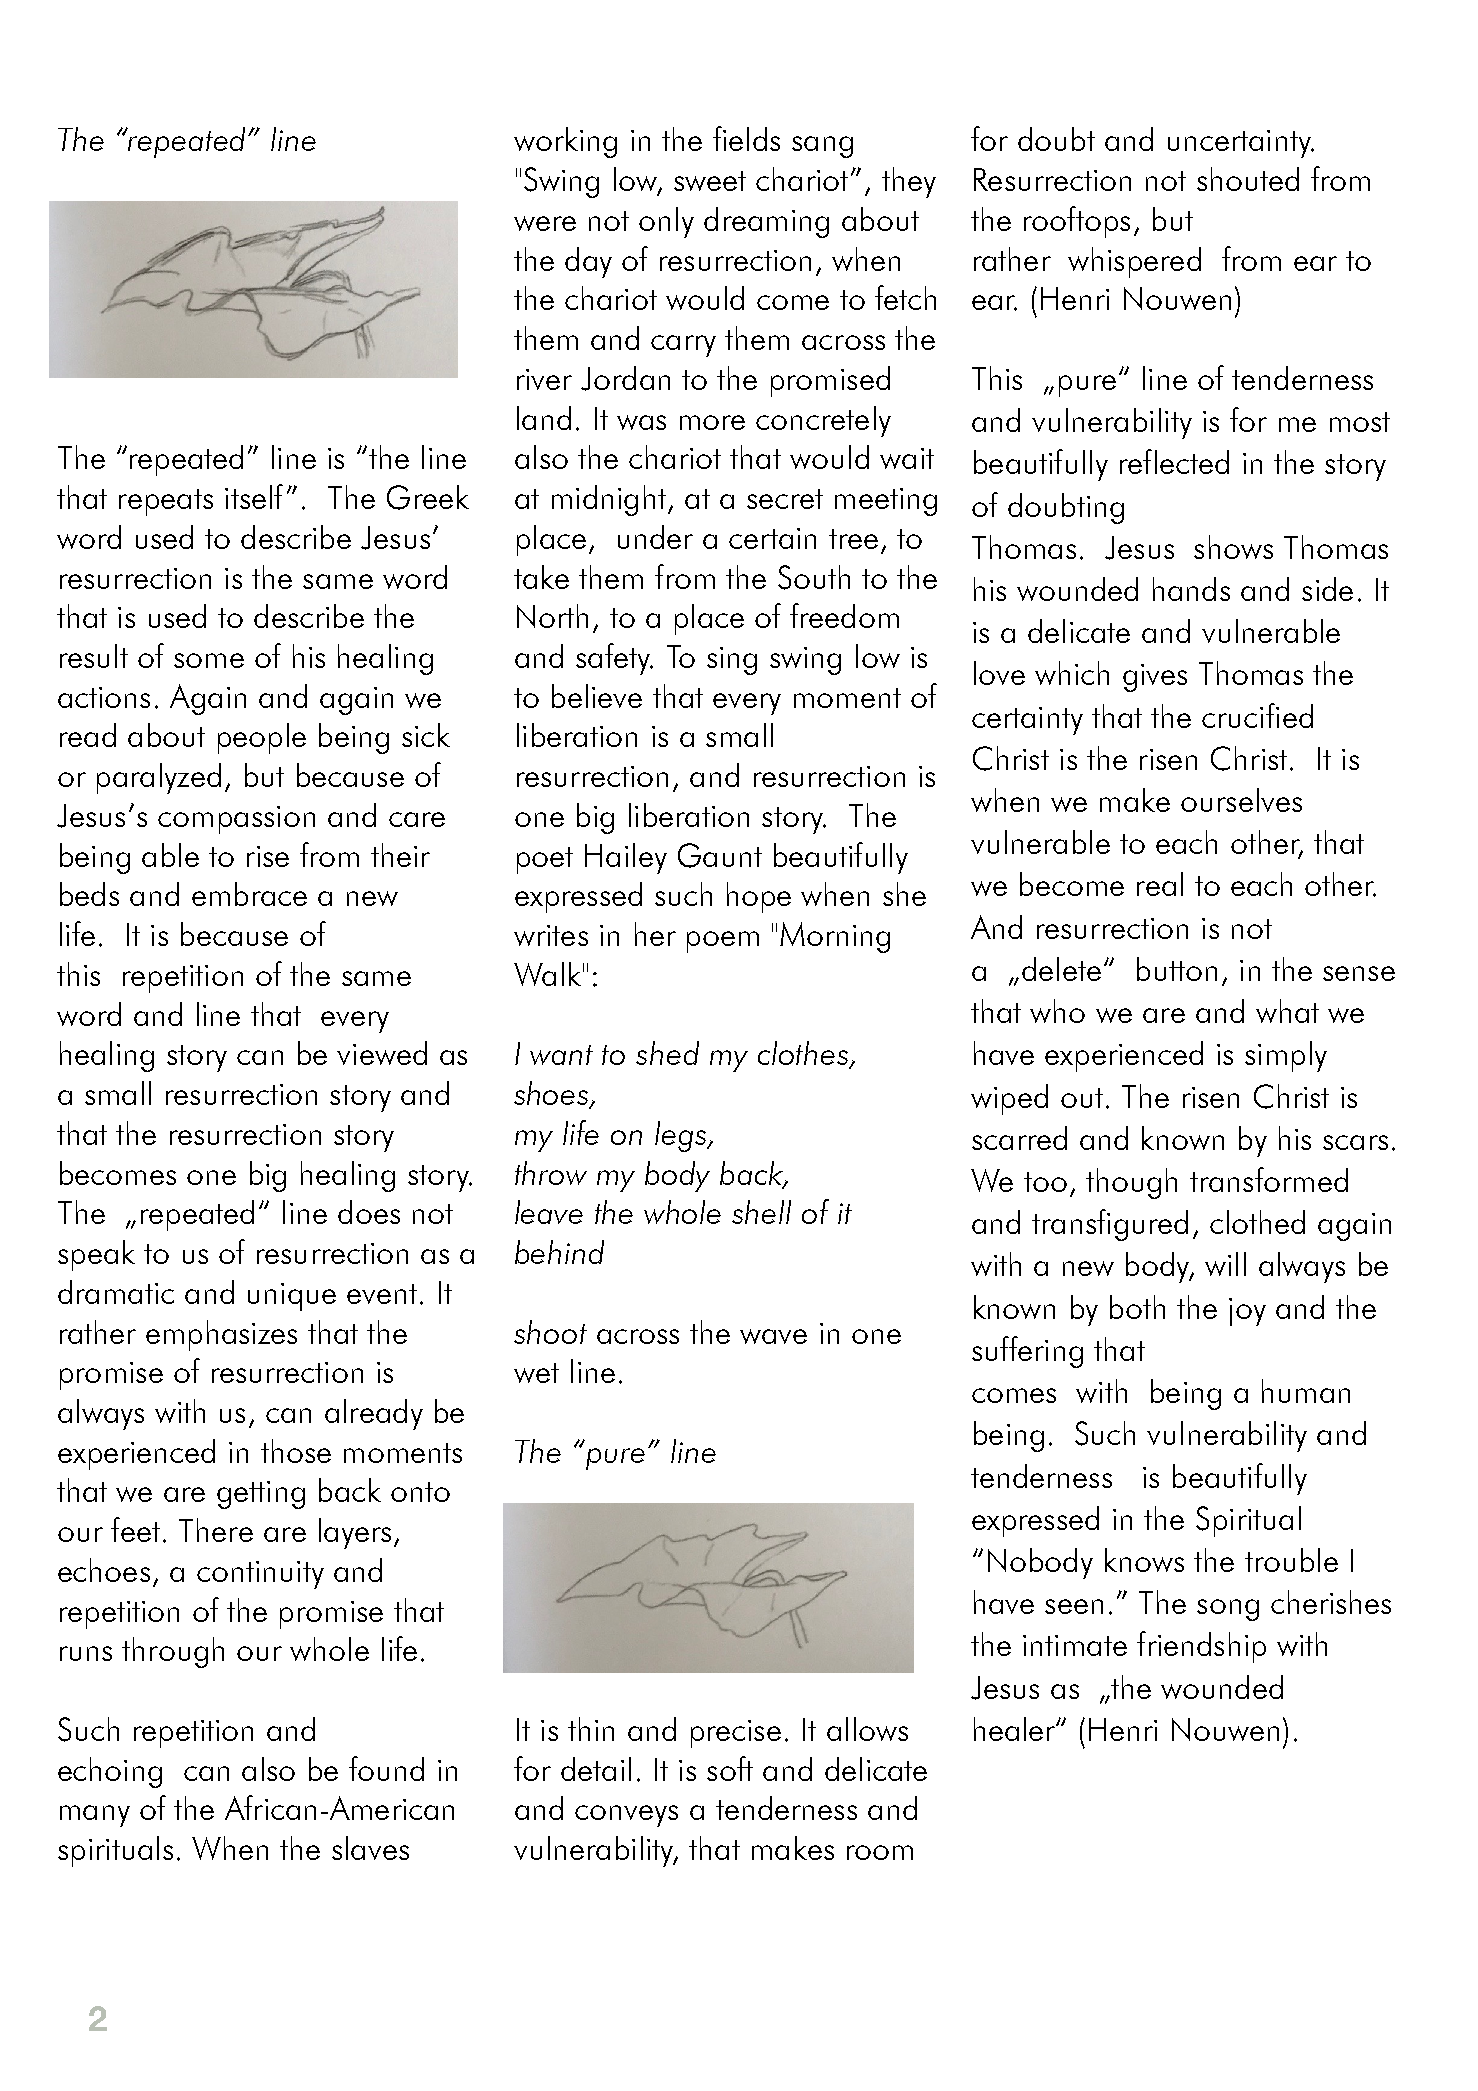  Describe the element at coordinates (236, 820) in the image. I see `compassion` at that location.
